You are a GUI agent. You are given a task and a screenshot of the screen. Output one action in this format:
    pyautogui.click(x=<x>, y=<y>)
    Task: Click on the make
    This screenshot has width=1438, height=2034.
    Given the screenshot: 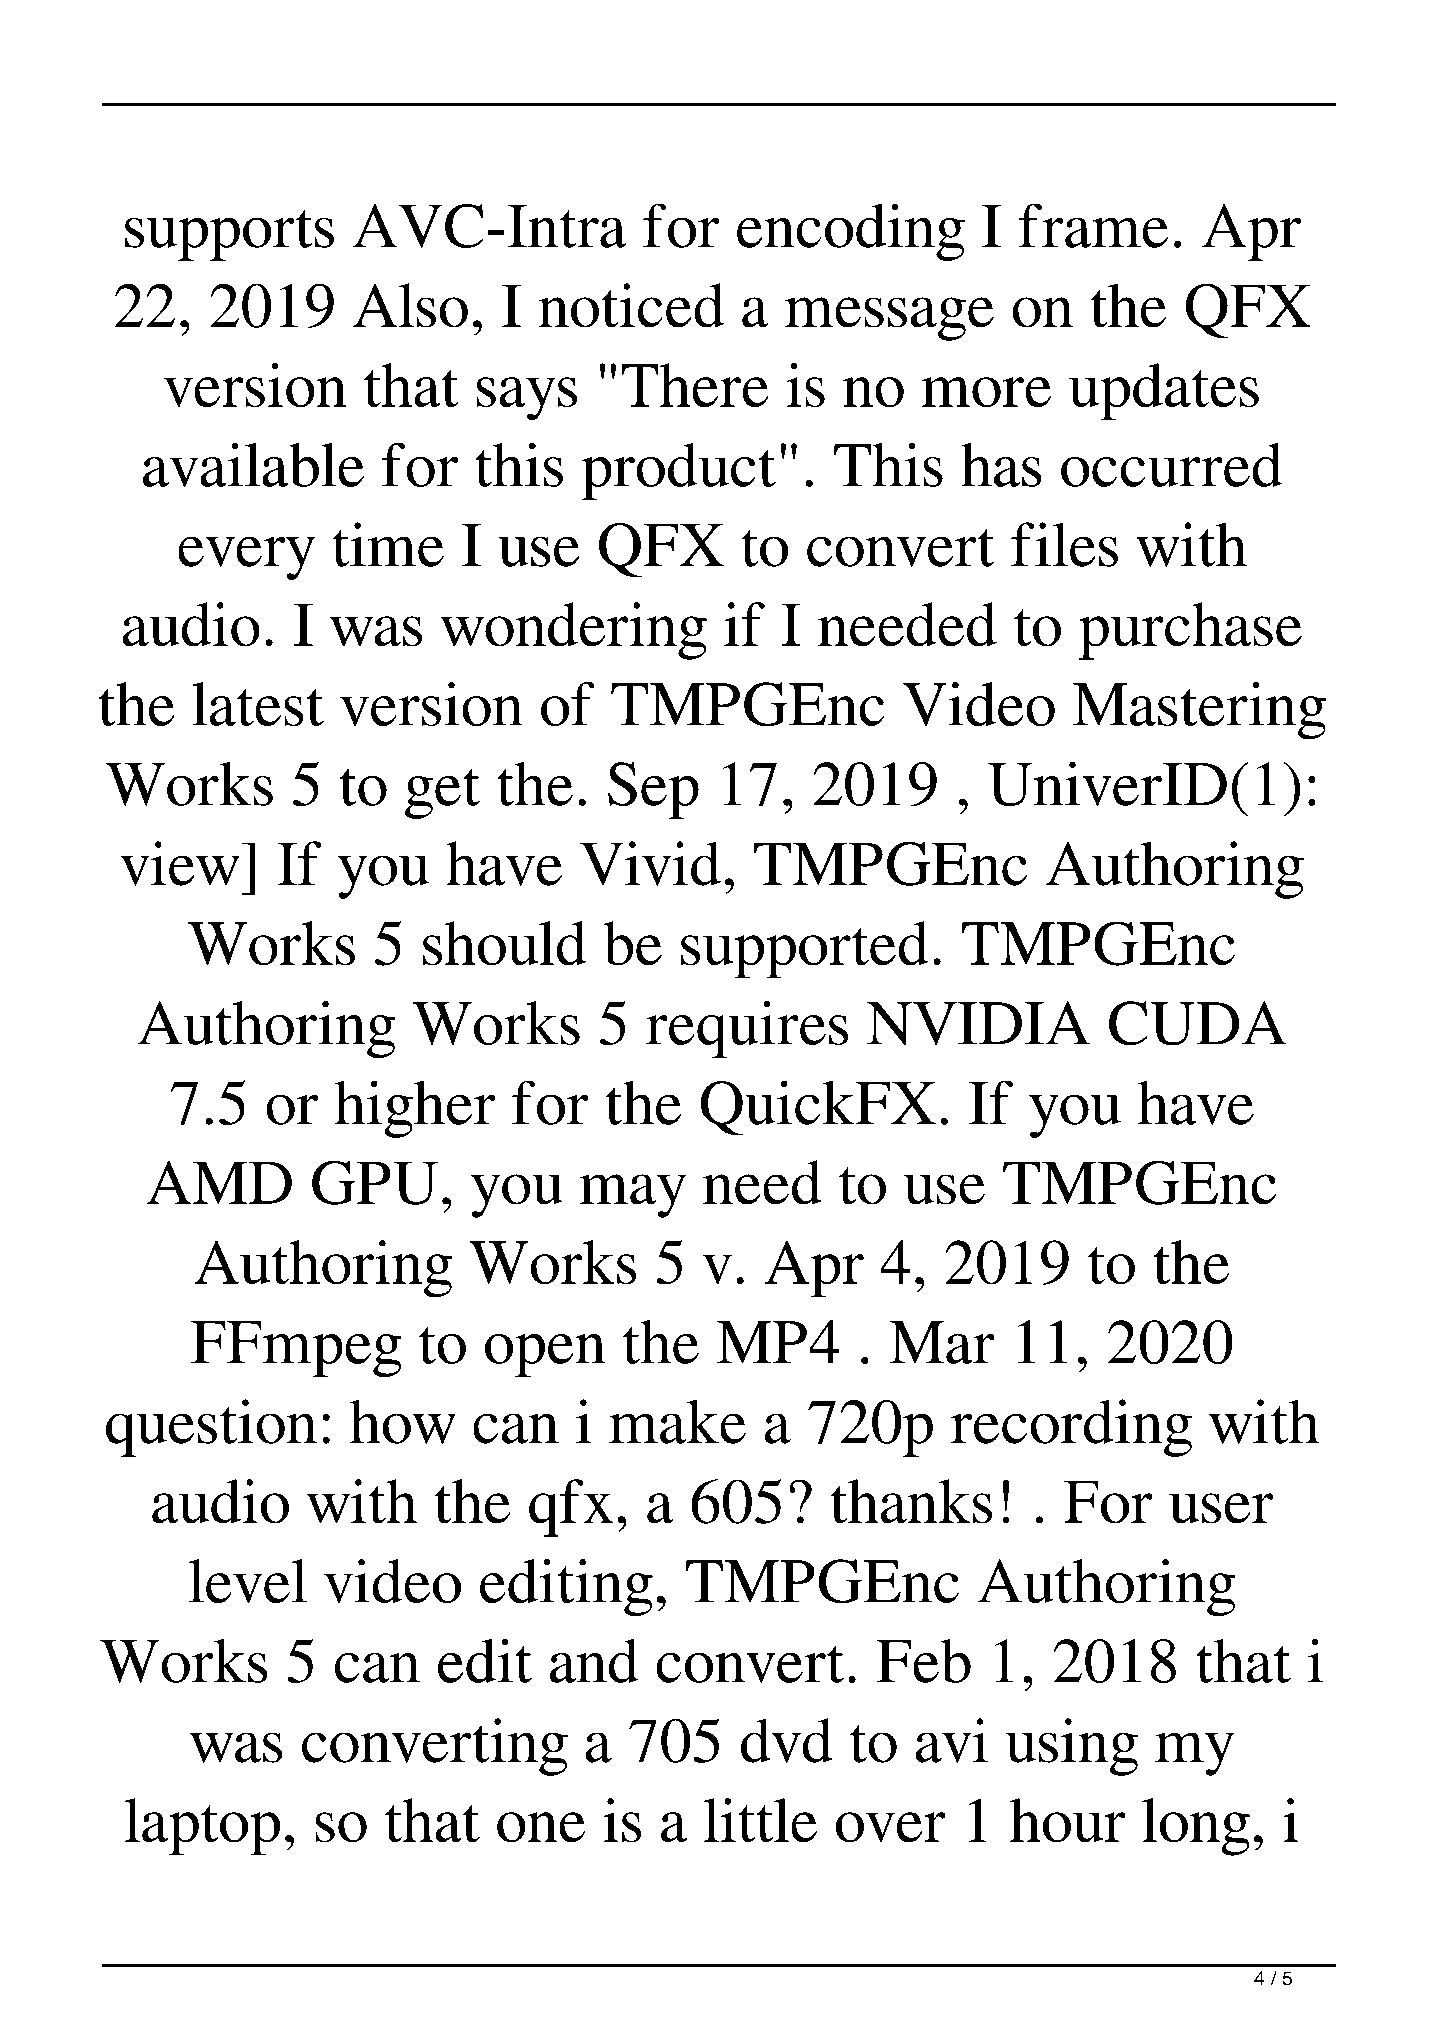 What is the action you would take?
    pyautogui.click(x=677, y=1422)
